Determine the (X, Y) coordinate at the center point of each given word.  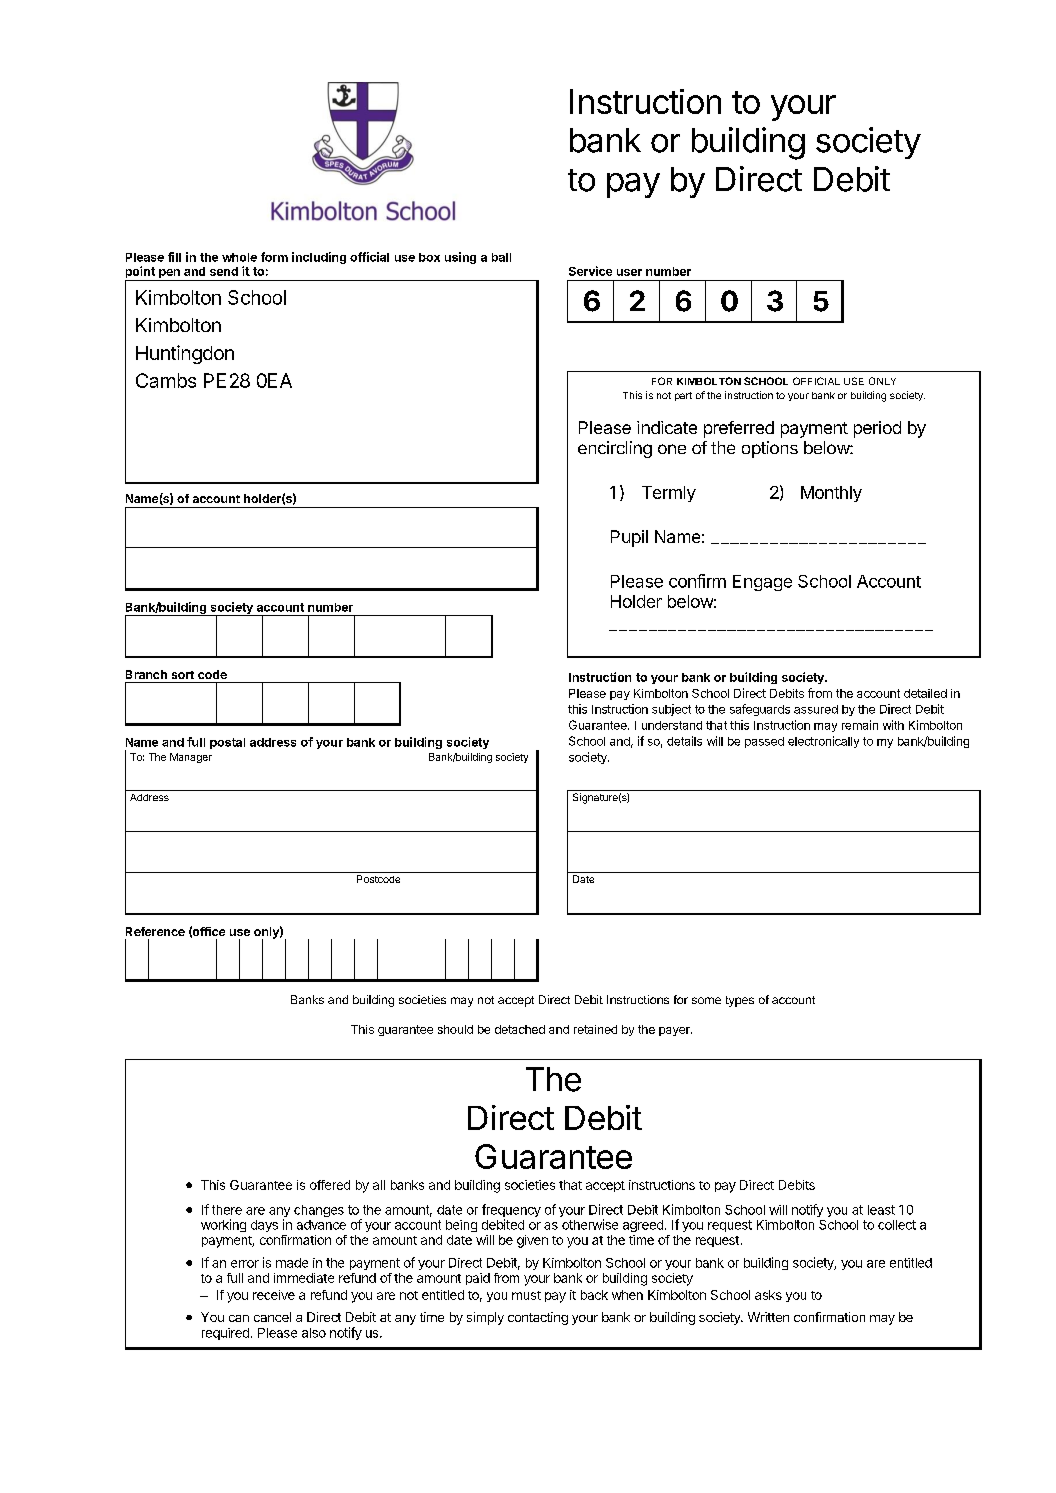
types (740, 1001)
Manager (191, 758)
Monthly (831, 494)
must (526, 1295)
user (629, 272)
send (224, 271)
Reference (155, 931)
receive (274, 1295)
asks (768, 1295)
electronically (823, 742)
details (684, 741)
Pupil (629, 538)
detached (520, 1029)
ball (501, 257)
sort (183, 675)
